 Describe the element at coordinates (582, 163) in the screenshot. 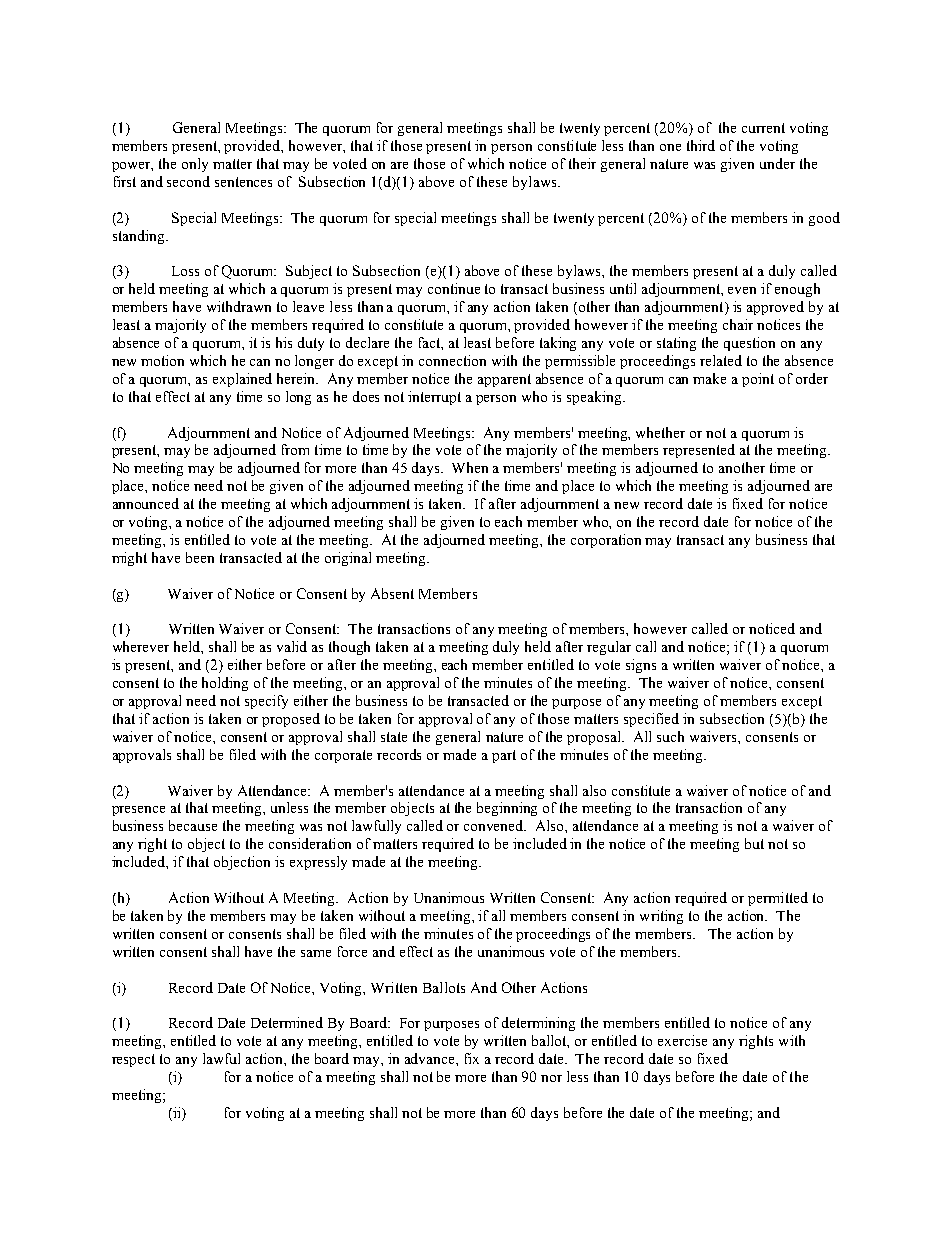

I see `their` at that location.
